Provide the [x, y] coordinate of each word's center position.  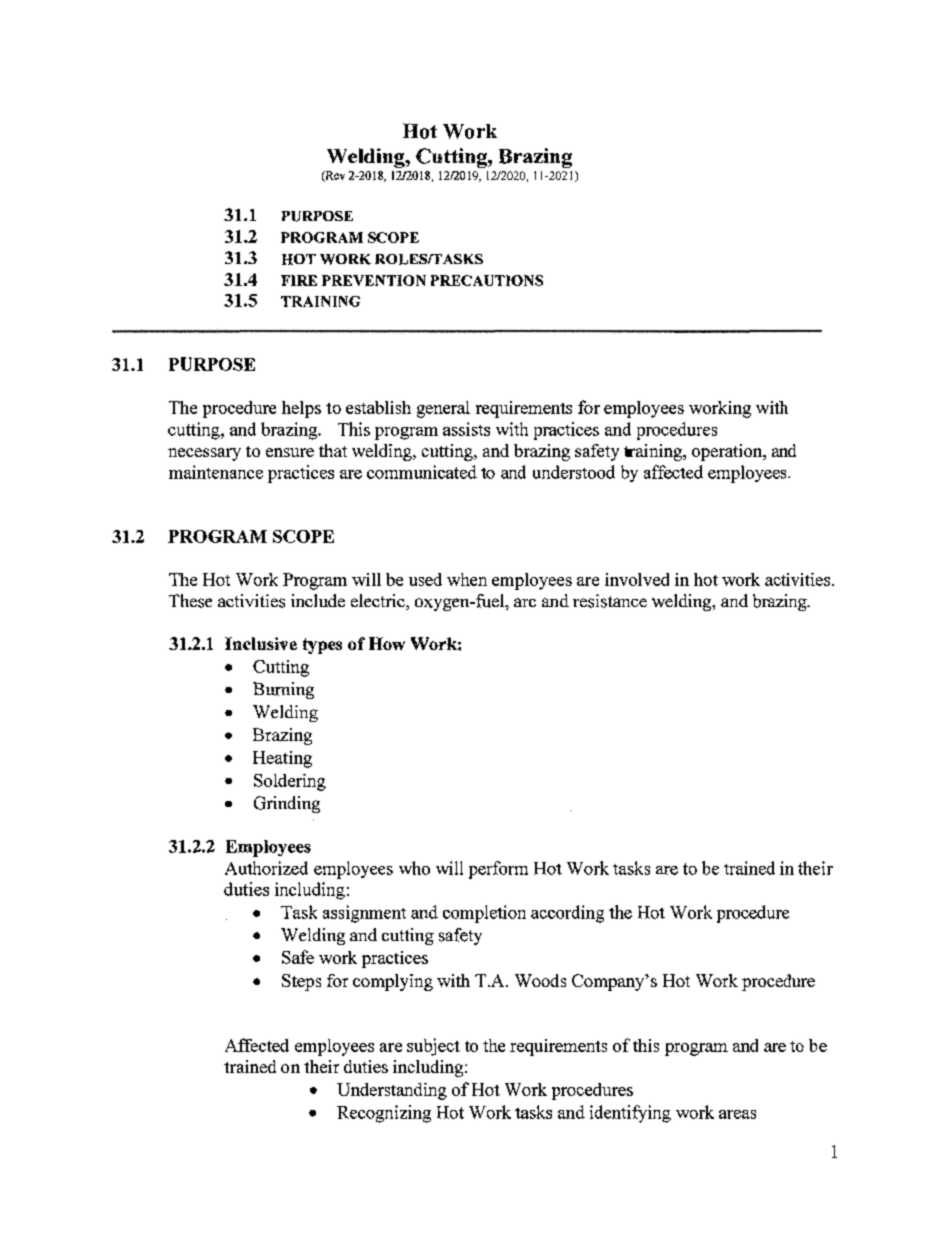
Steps [301, 982]
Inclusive [261, 643]
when [467, 579]
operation [728, 452]
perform [498, 870]
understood [574, 472]
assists [466, 429]
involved [637, 579]
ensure [290, 452]
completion [484, 914]
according [567, 914]
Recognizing [384, 1114]
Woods [540, 980]
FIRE [299, 280]
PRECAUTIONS [487, 280]
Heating [282, 759]
